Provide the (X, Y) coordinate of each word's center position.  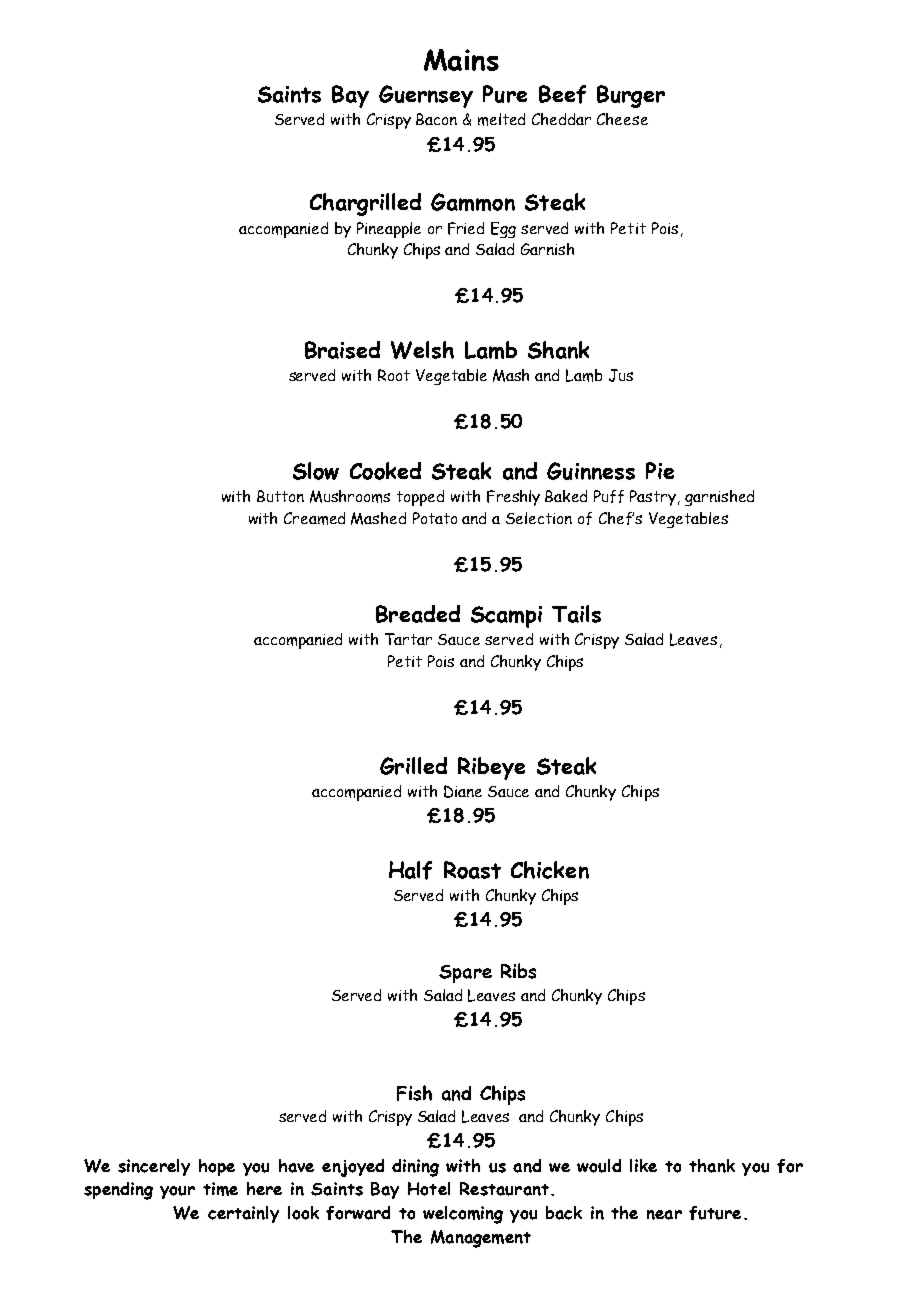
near (664, 1215)
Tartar (408, 639)
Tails (576, 614)
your (177, 1192)
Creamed (314, 518)
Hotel (429, 1189)
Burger (631, 96)
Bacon (436, 119)
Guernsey (426, 96)
